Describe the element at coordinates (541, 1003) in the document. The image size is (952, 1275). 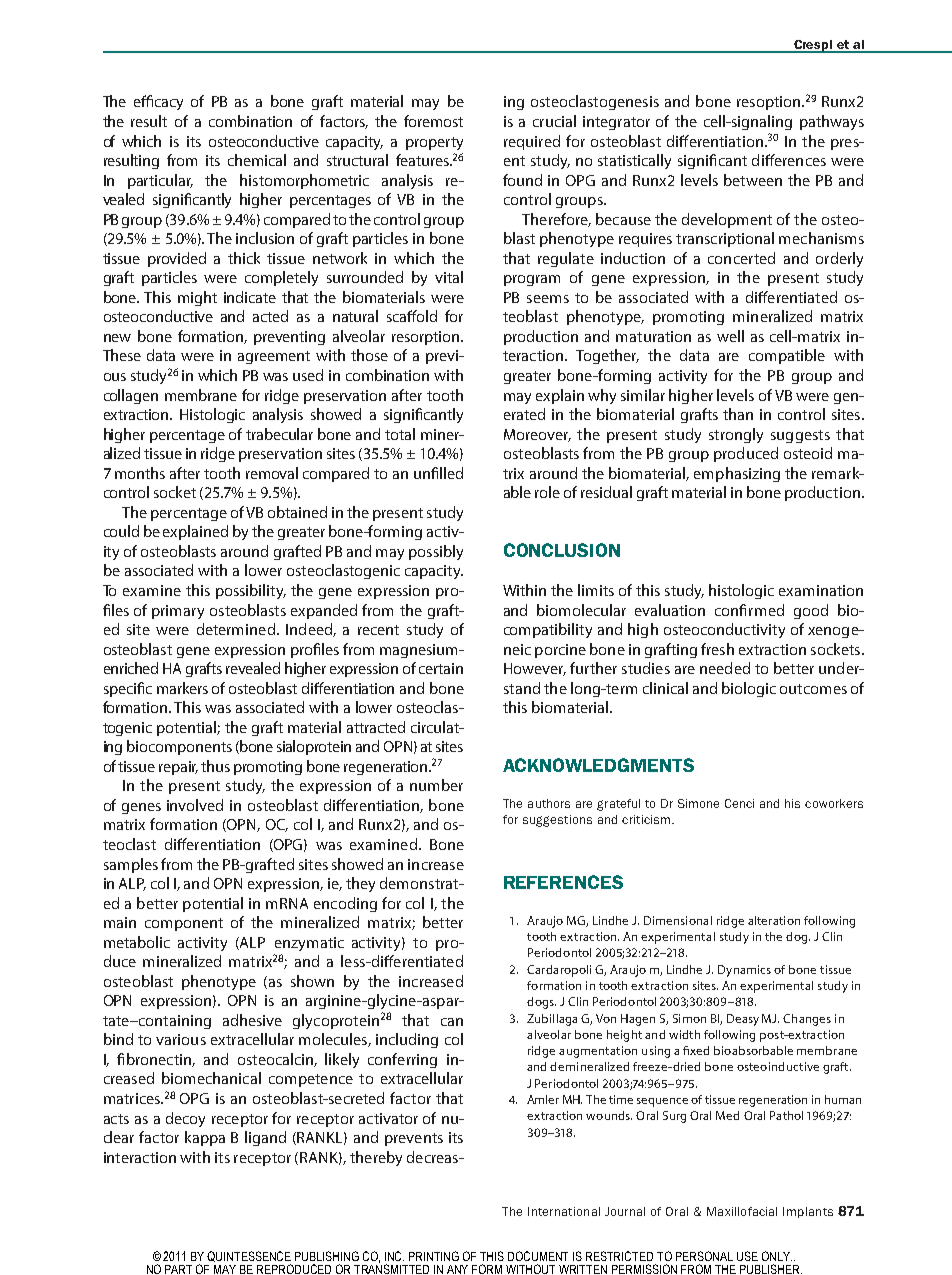
I see `dogs` at that location.
